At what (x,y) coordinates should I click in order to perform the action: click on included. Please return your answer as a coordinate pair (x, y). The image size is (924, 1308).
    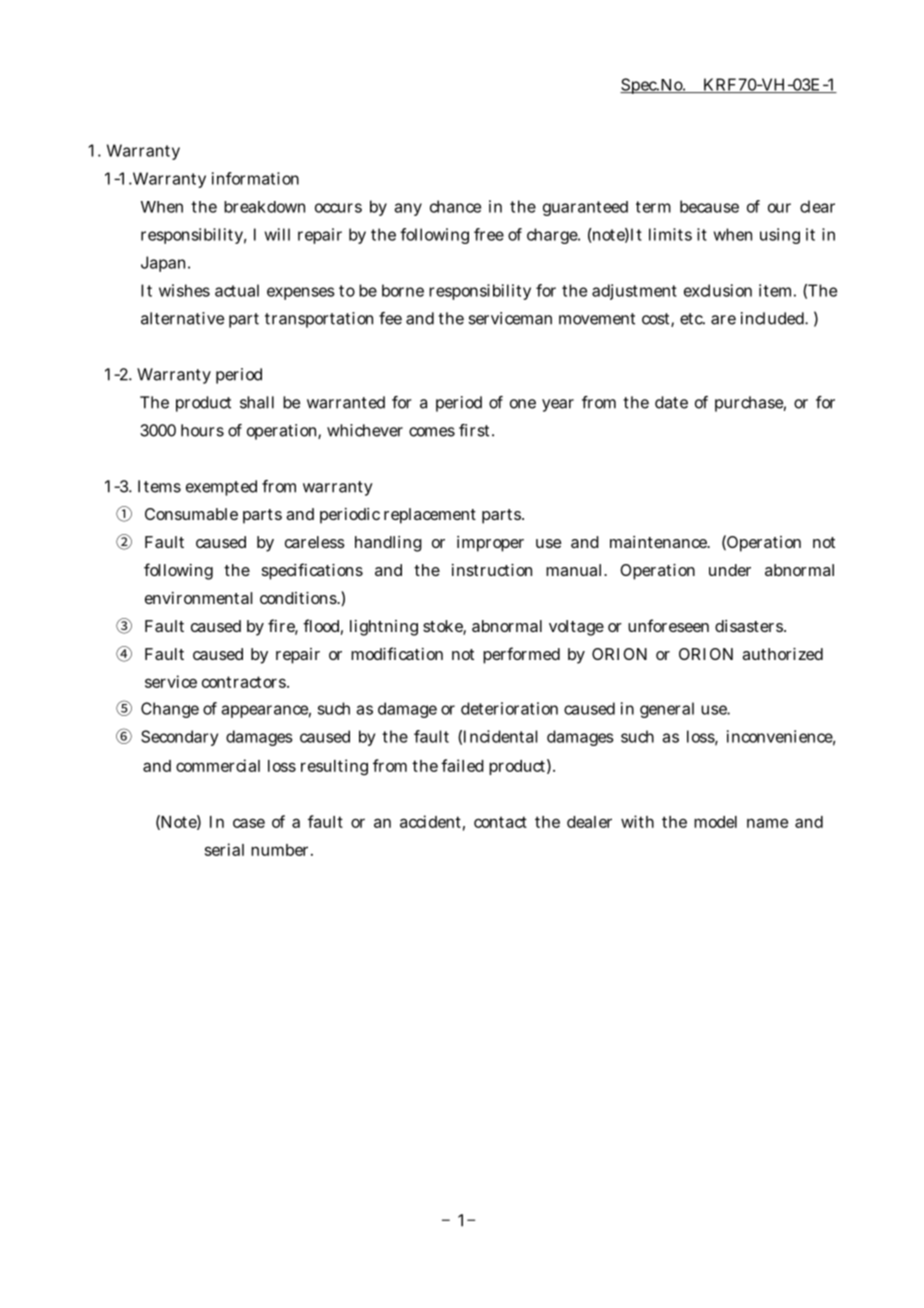
    Looking at the image, I should click on (774, 318).
